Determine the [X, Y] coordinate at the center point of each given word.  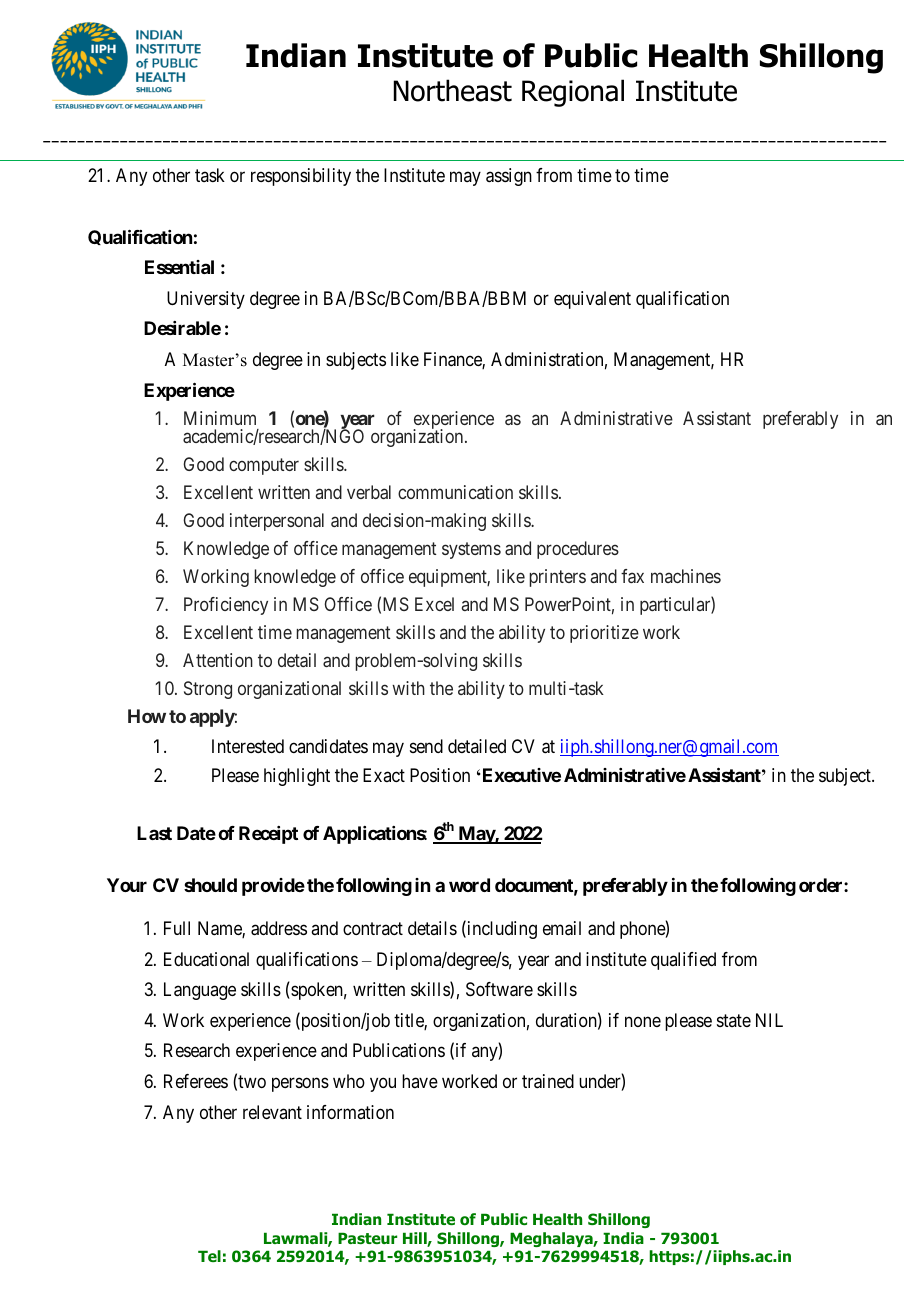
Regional [573, 93]
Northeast [453, 90]
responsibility [301, 177]
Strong [208, 690]
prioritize [604, 634]
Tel [209, 1256]
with [408, 688]
